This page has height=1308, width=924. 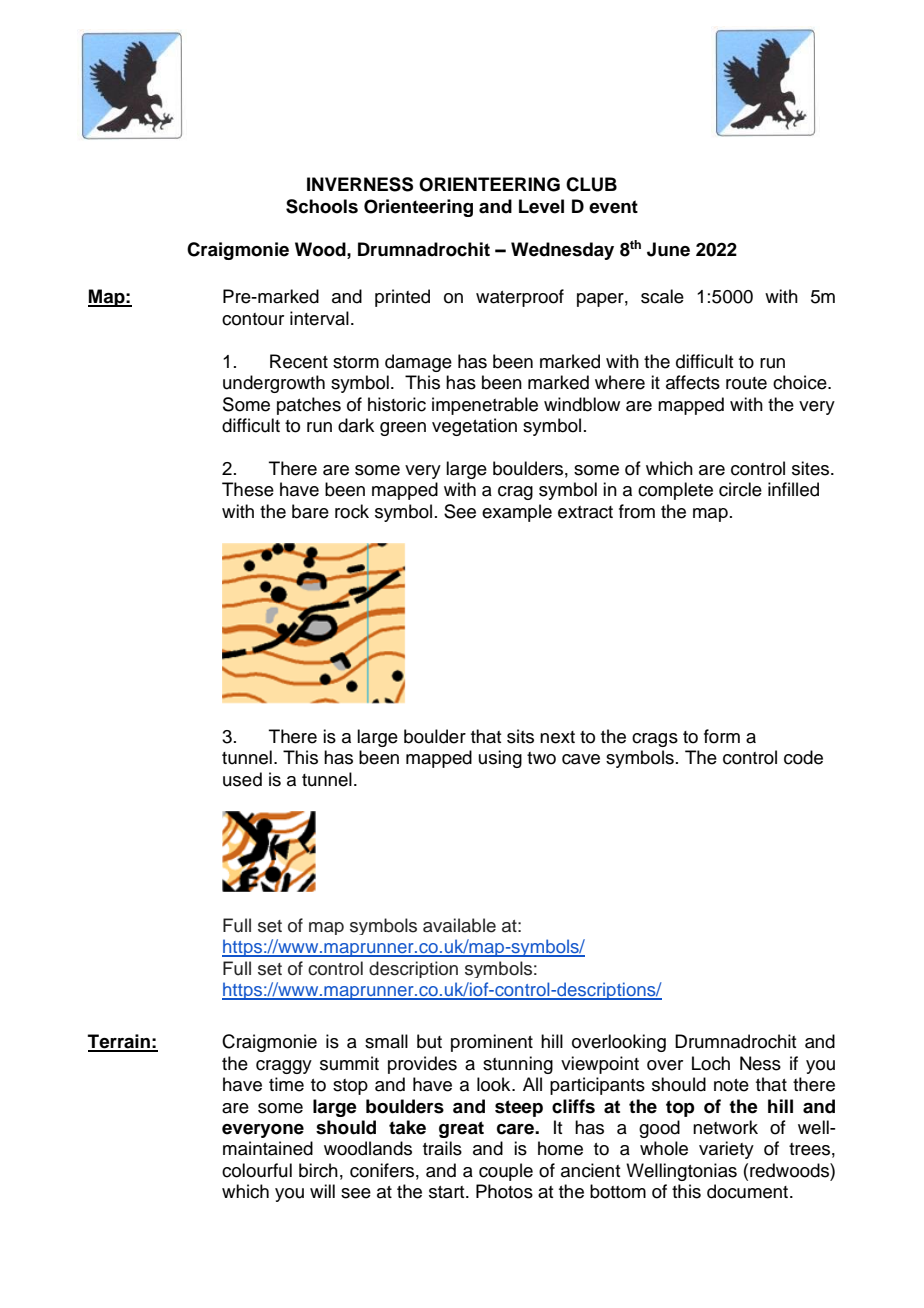 What do you see at coordinates (474, 427) in the page?
I see `vegetation` at bounding box center [474, 427].
